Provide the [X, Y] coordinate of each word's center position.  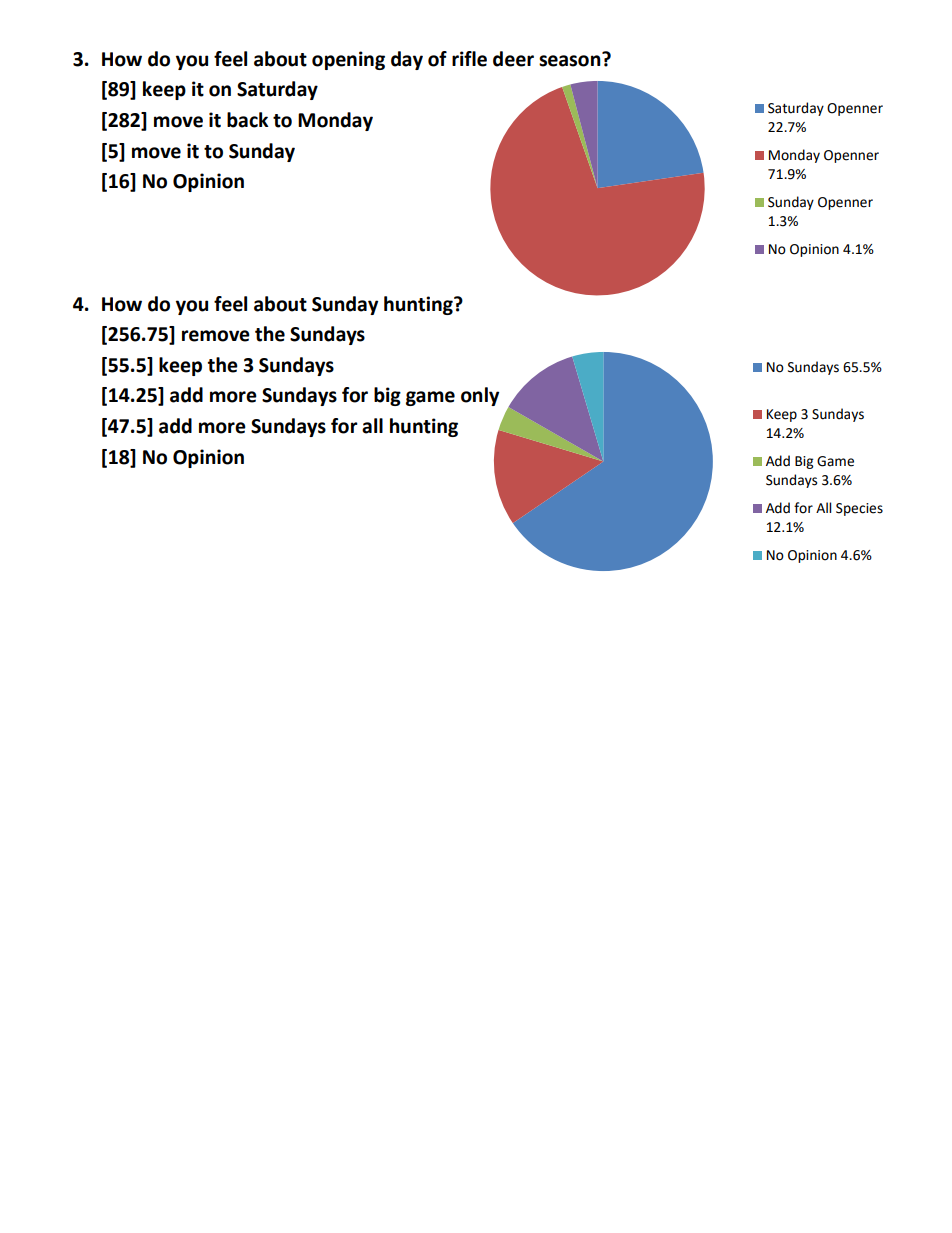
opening [348, 60]
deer [513, 59]
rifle [469, 59]
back [248, 120]
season [571, 60]
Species [859, 509]
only [480, 396]
